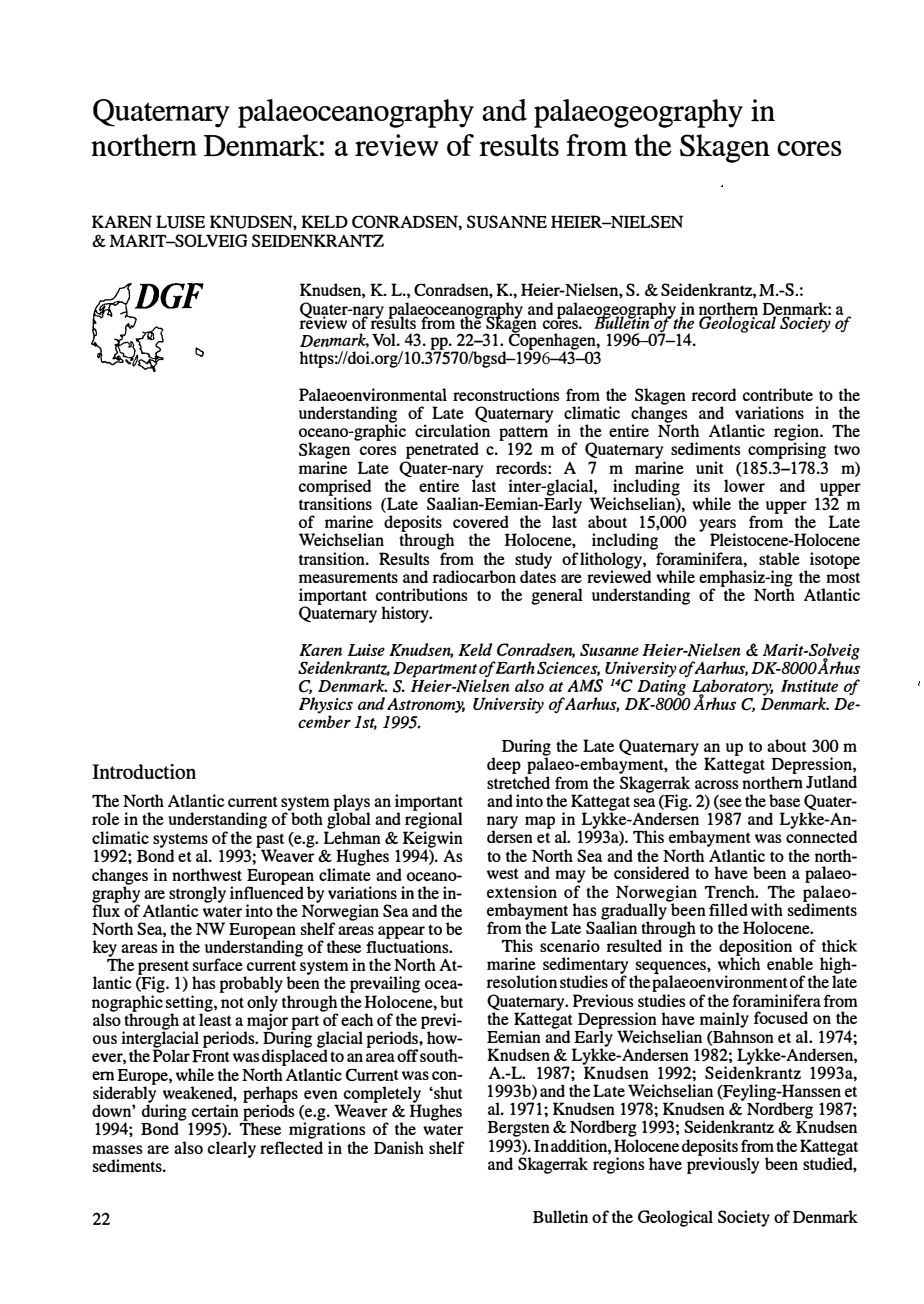  Describe the element at coordinates (197, 895) in the screenshot. I see `strongly` at that location.
